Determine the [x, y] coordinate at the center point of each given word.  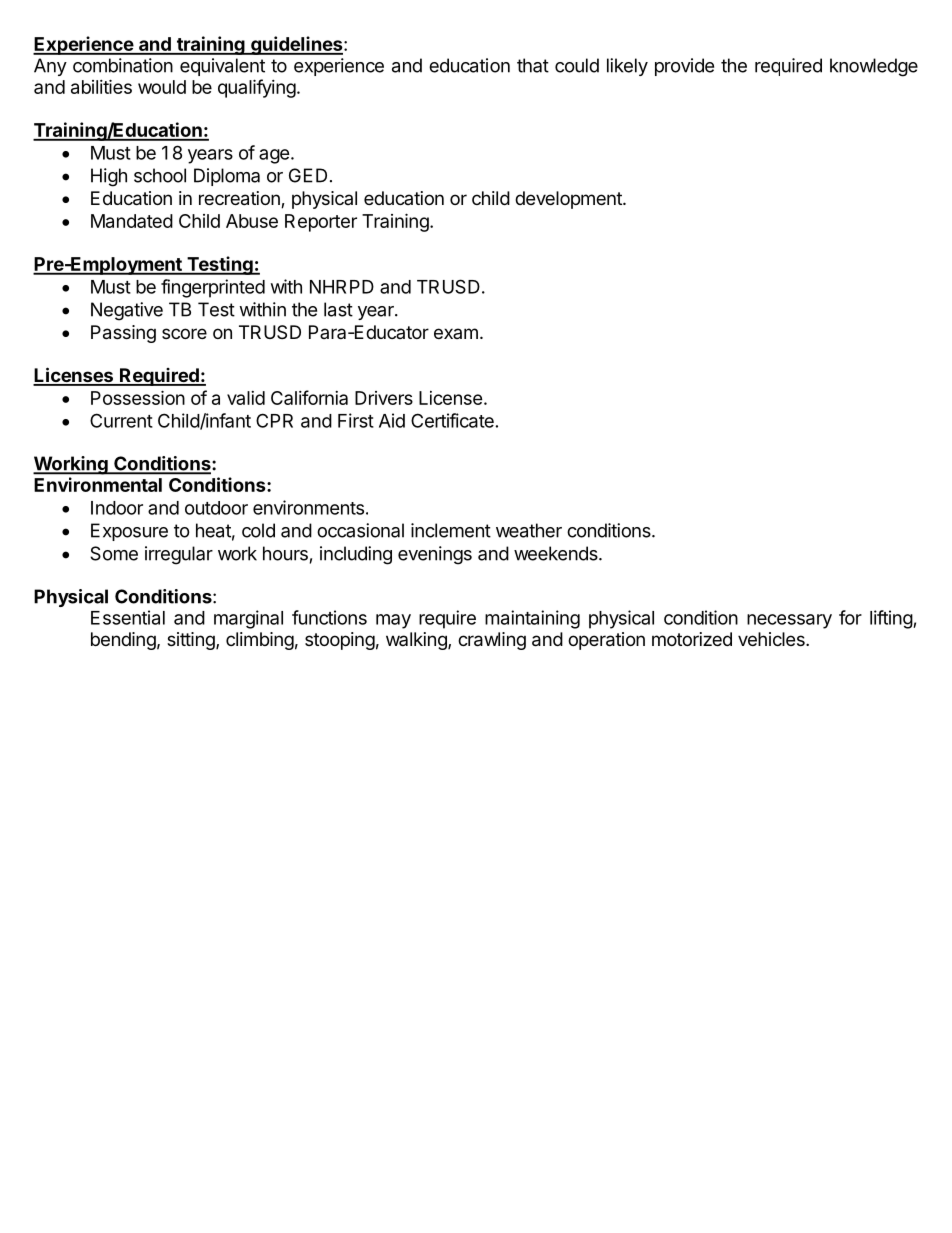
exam [456, 333]
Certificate [452, 420]
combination [123, 65]
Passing [123, 334]
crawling [492, 641]
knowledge [874, 67]
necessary [789, 621]
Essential [128, 617]
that [533, 65]
